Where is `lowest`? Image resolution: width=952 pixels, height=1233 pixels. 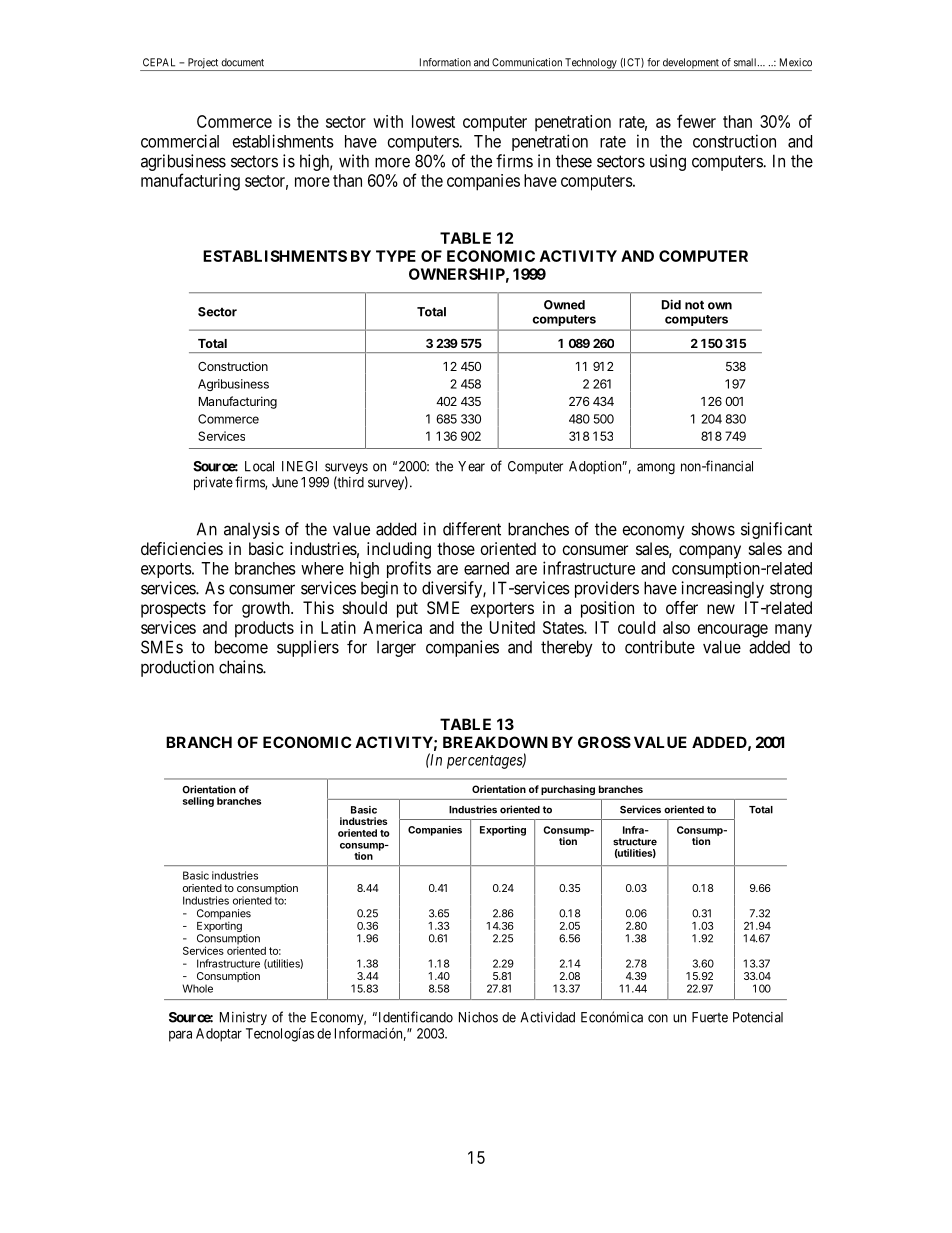
lowest is located at coordinates (433, 121).
